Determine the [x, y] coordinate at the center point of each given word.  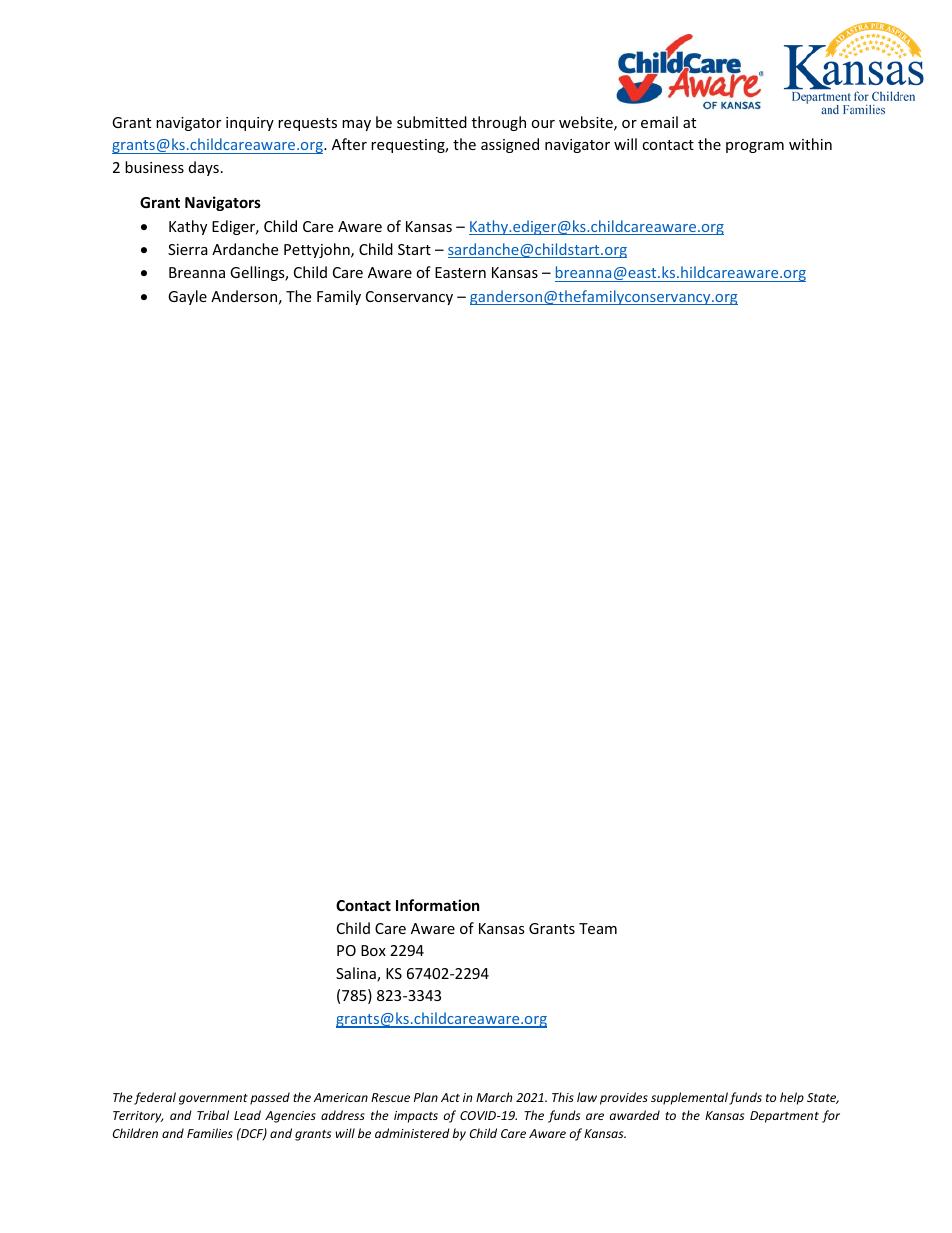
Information [438, 905]
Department [784, 1117]
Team [598, 928]
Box [373, 950]
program [755, 147]
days [204, 168]
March [494, 1097]
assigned [510, 145]
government [213, 1099]
